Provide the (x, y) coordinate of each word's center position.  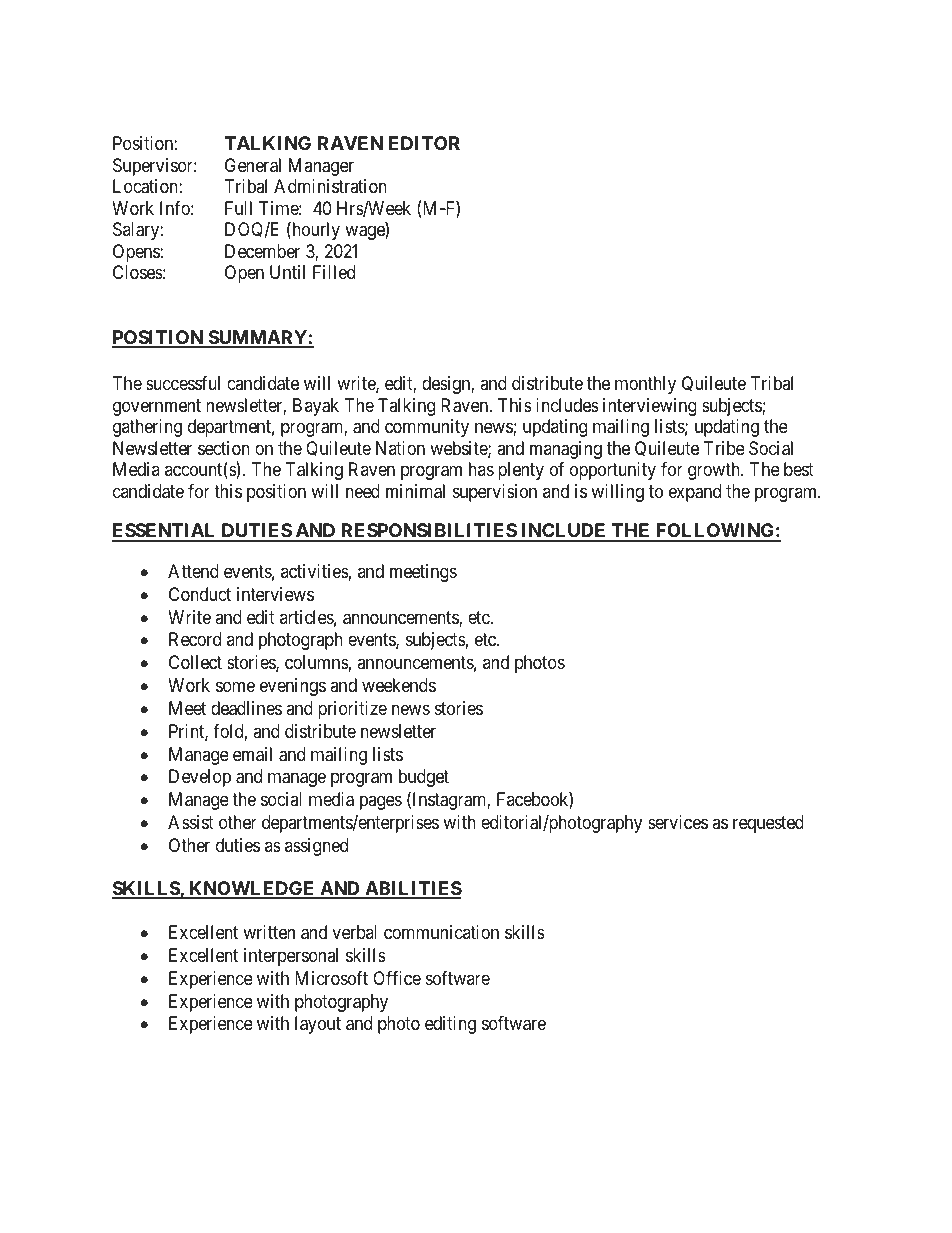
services (678, 822)
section (224, 448)
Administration (330, 186)
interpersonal (291, 957)
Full (238, 208)
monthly (645, 385)
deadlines (246, 708)
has (481, 469)
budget (424, 778)
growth (715, 471)
